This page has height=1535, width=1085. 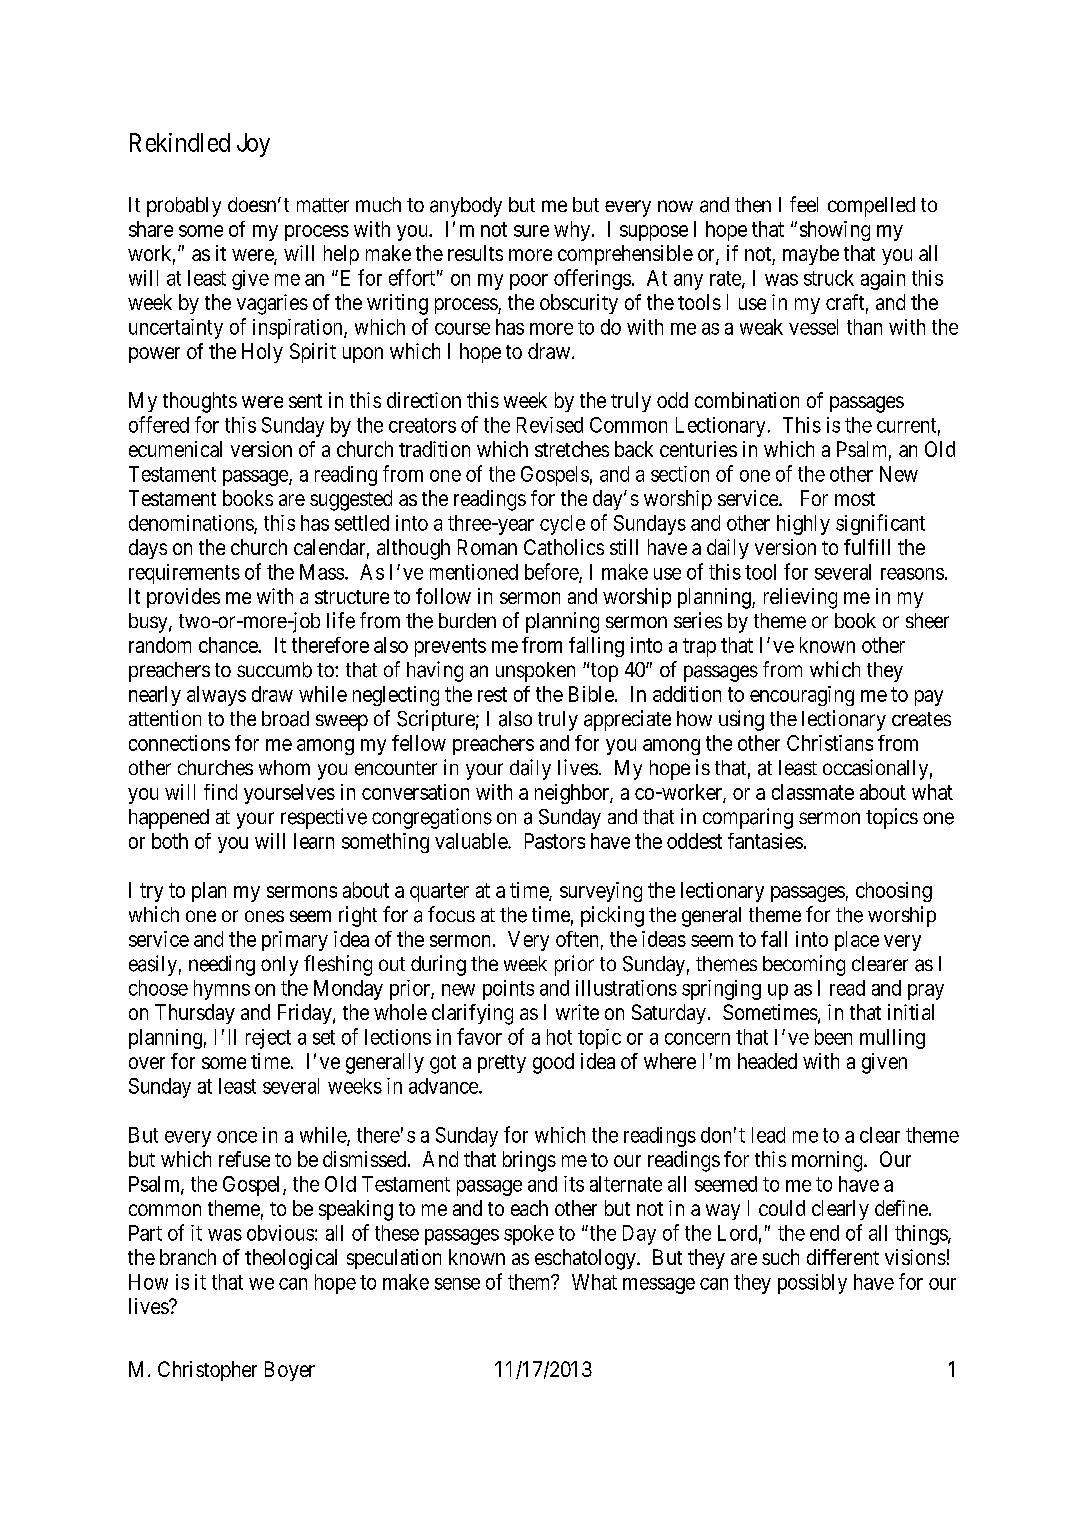 What do you see at coordinates (531, 231) in the page?
I see `sure` at bounding box center [531, 231].
